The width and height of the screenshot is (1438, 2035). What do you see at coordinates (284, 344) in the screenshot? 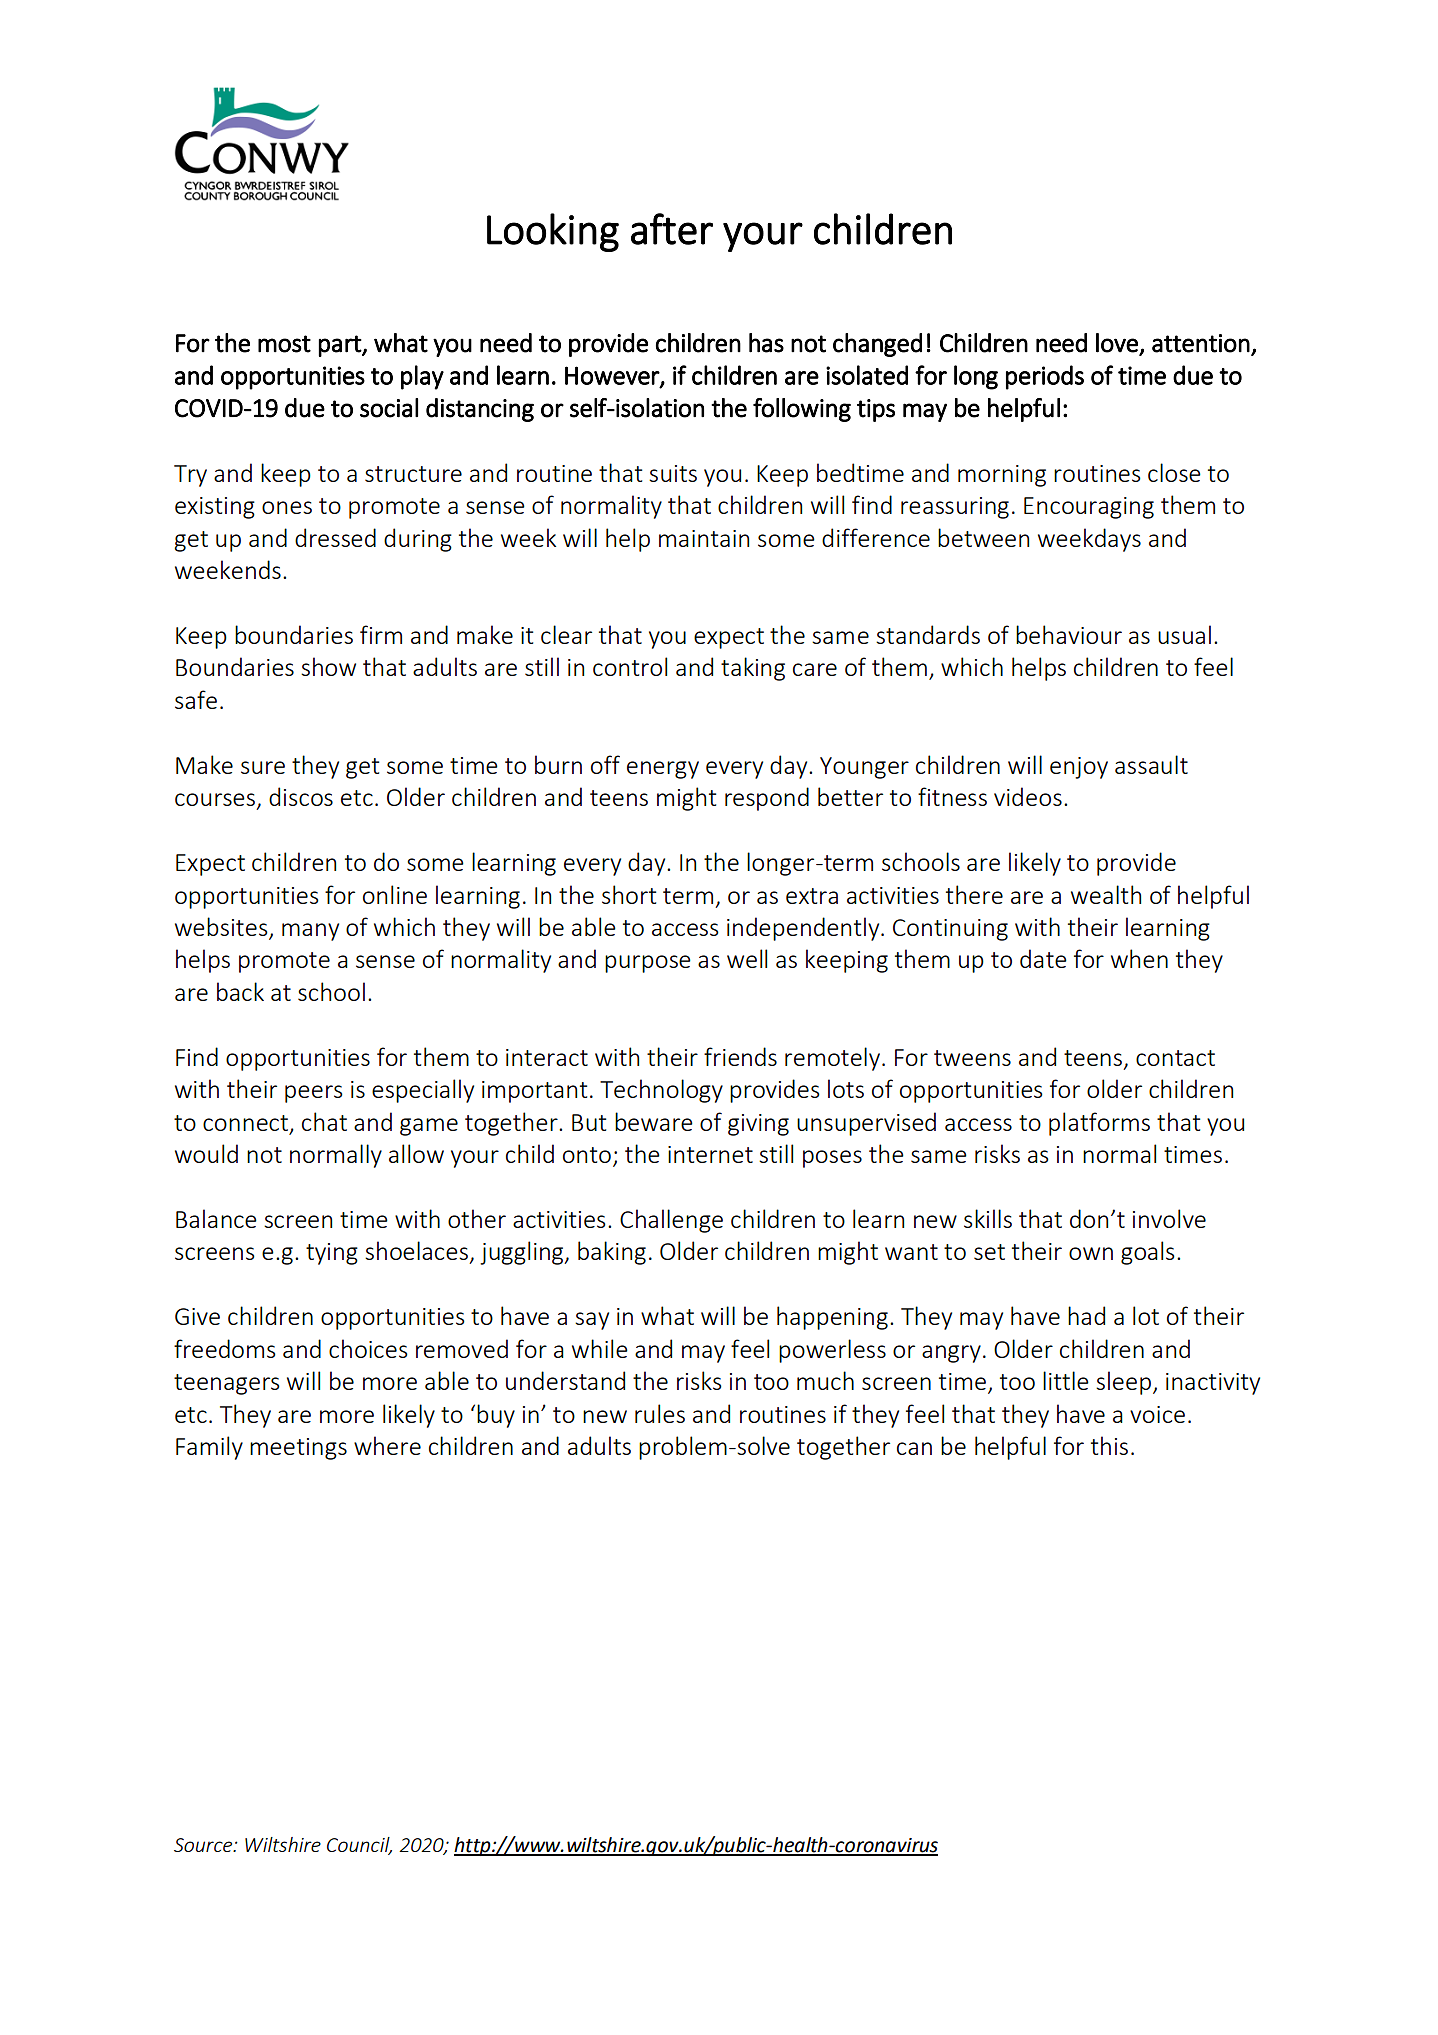
I see `most` at bounding box center [284, 344].
